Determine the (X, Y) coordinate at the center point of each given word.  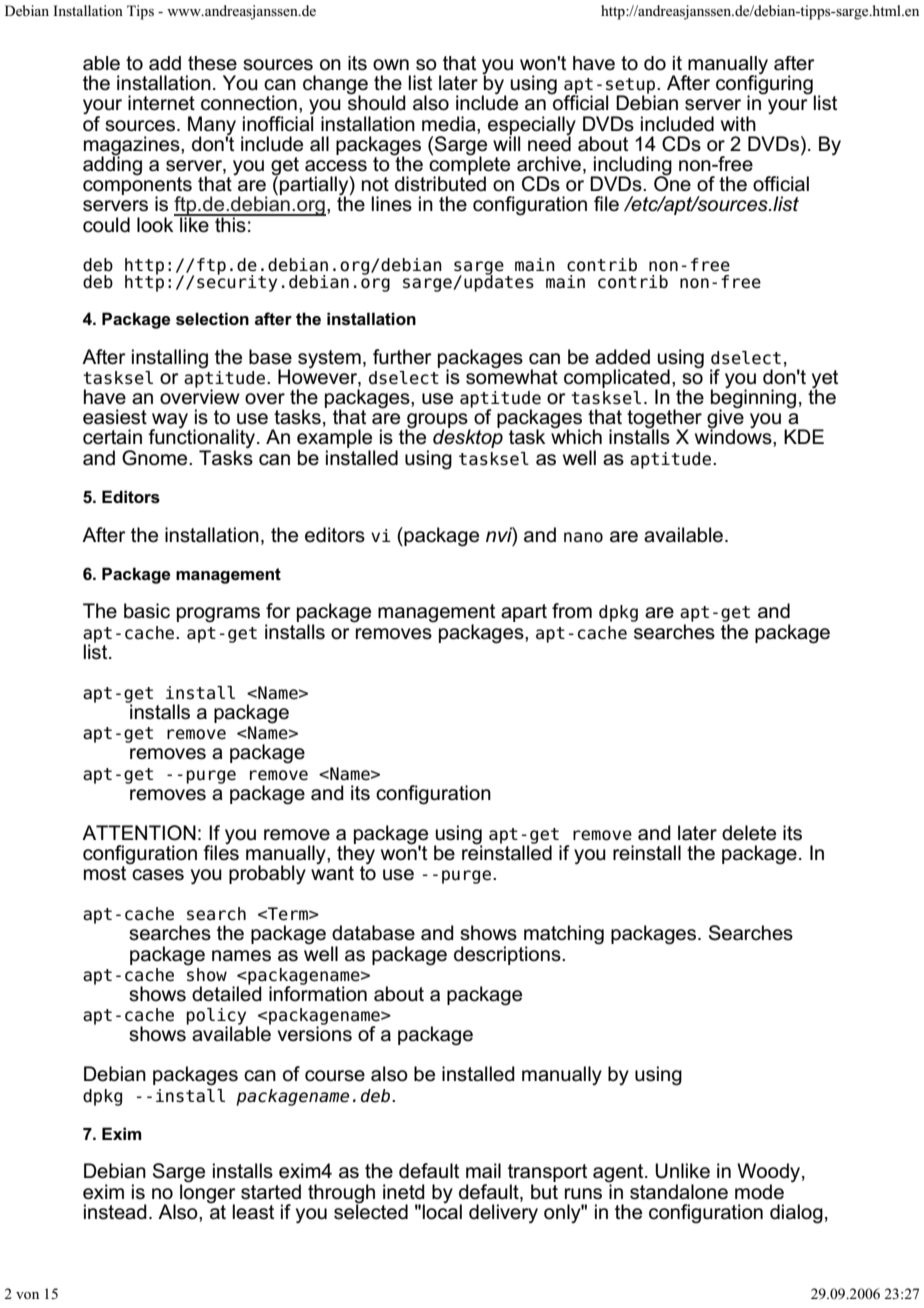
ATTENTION (139, 833)
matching (564, 936)
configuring (765, 85)
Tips (140, 12)
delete (749, 833)
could (106, 225)
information (318, 993)
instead (115, 1212)
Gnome (156, 458)
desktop (468, 438)
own (391, 65)
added (622, 357)
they (356, 855)
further (402, 356)
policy (217, 1017)
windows (734, 436)
